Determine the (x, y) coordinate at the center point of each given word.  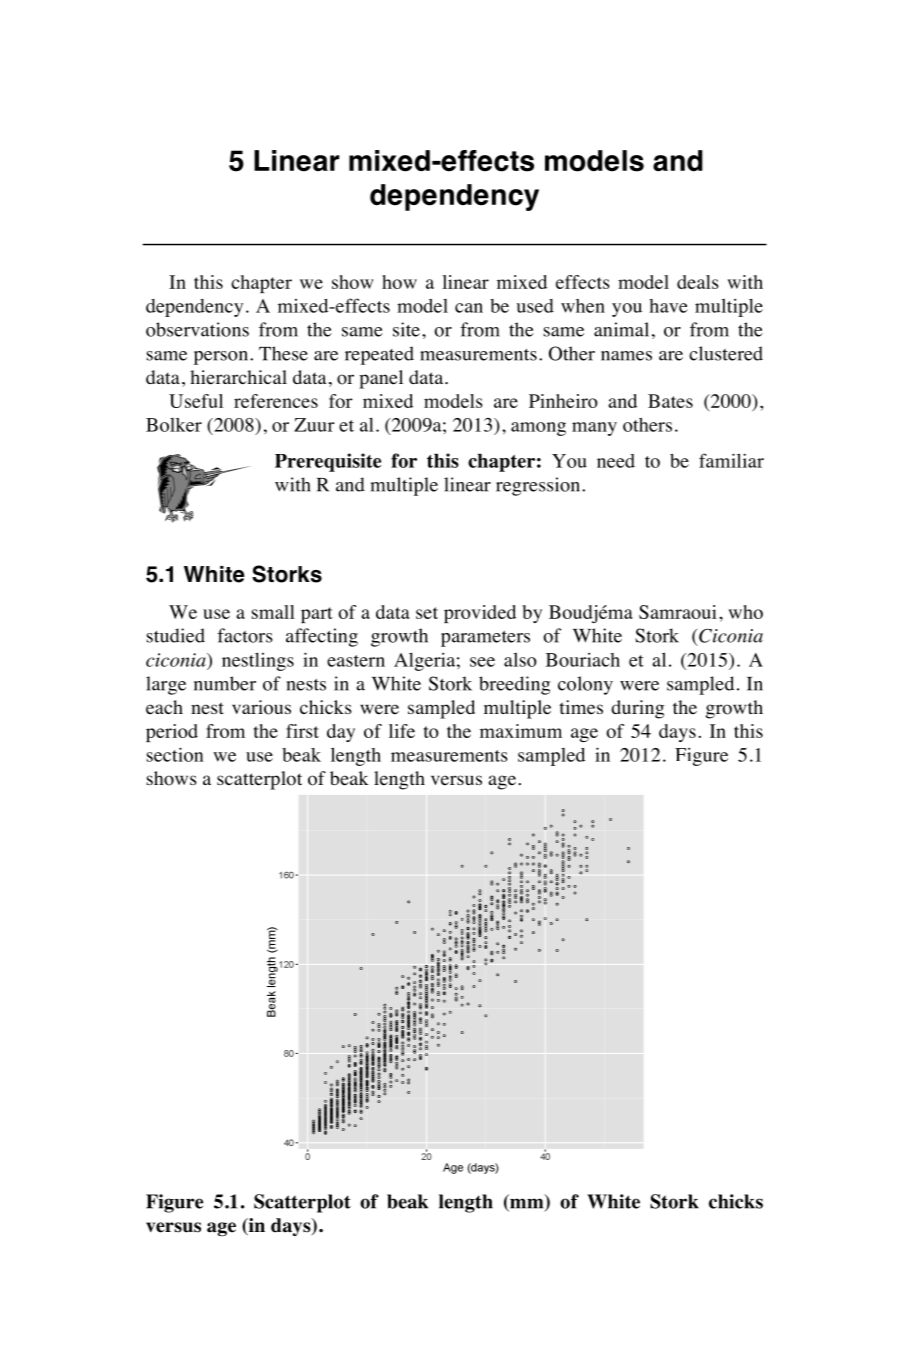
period (172, 733)
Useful (196, 401)
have (668, 306)
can (469, 308)
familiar (731, 460)
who (745, 612)
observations (197, 329)
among (538, 429)
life (402, 731)
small (273, 612)
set (427, 613)
